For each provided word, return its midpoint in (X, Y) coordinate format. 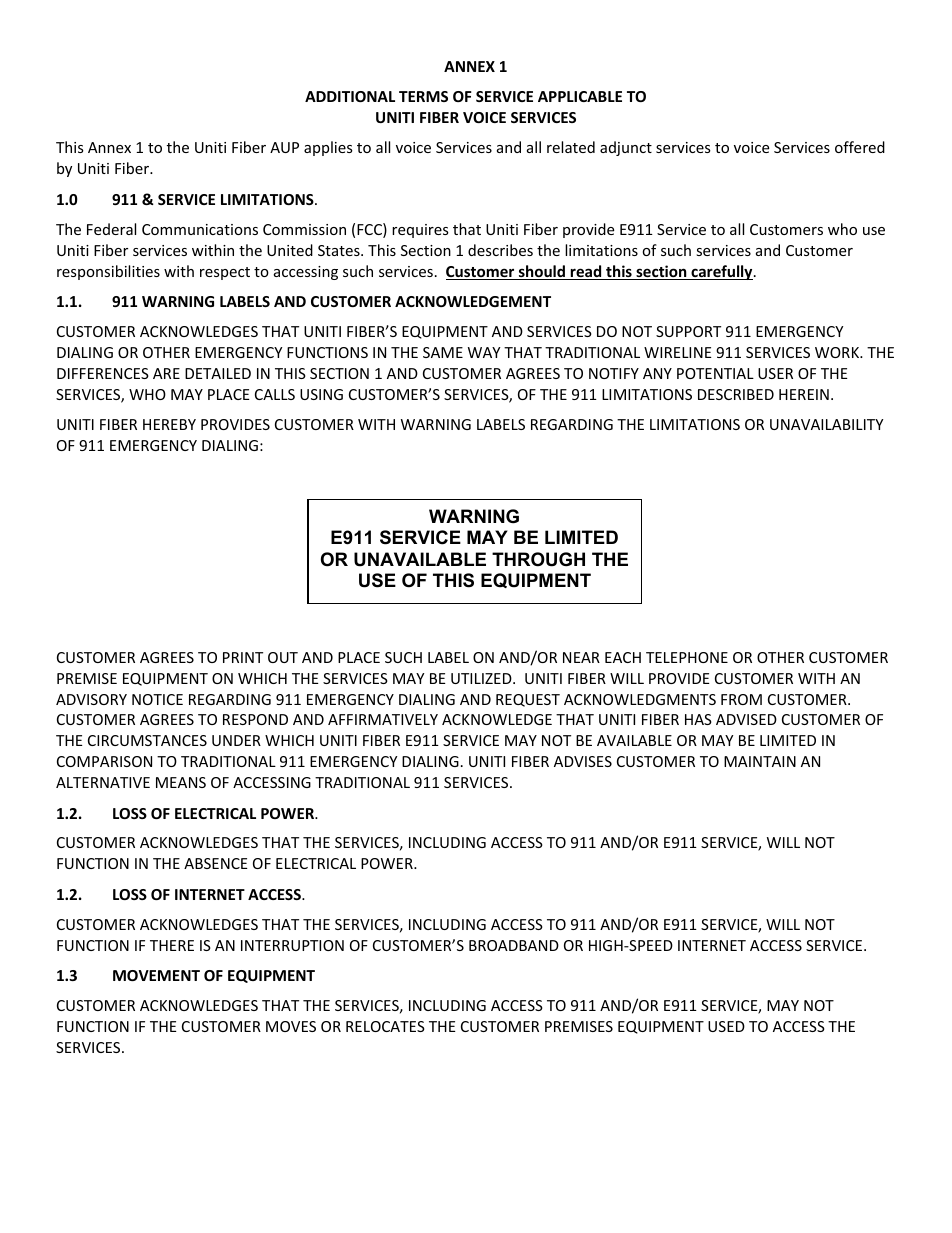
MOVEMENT (156, 975)
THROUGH (538, 559)
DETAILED (218, 373)
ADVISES (583, 761)
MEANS (181, 782)
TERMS (423, 96)
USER (775, 373)
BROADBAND (514, 945)
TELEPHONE (687, 657)
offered (860, 147)
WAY (484, 352)
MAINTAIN (760, 761)
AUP (284, 147)
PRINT (243, 657)
